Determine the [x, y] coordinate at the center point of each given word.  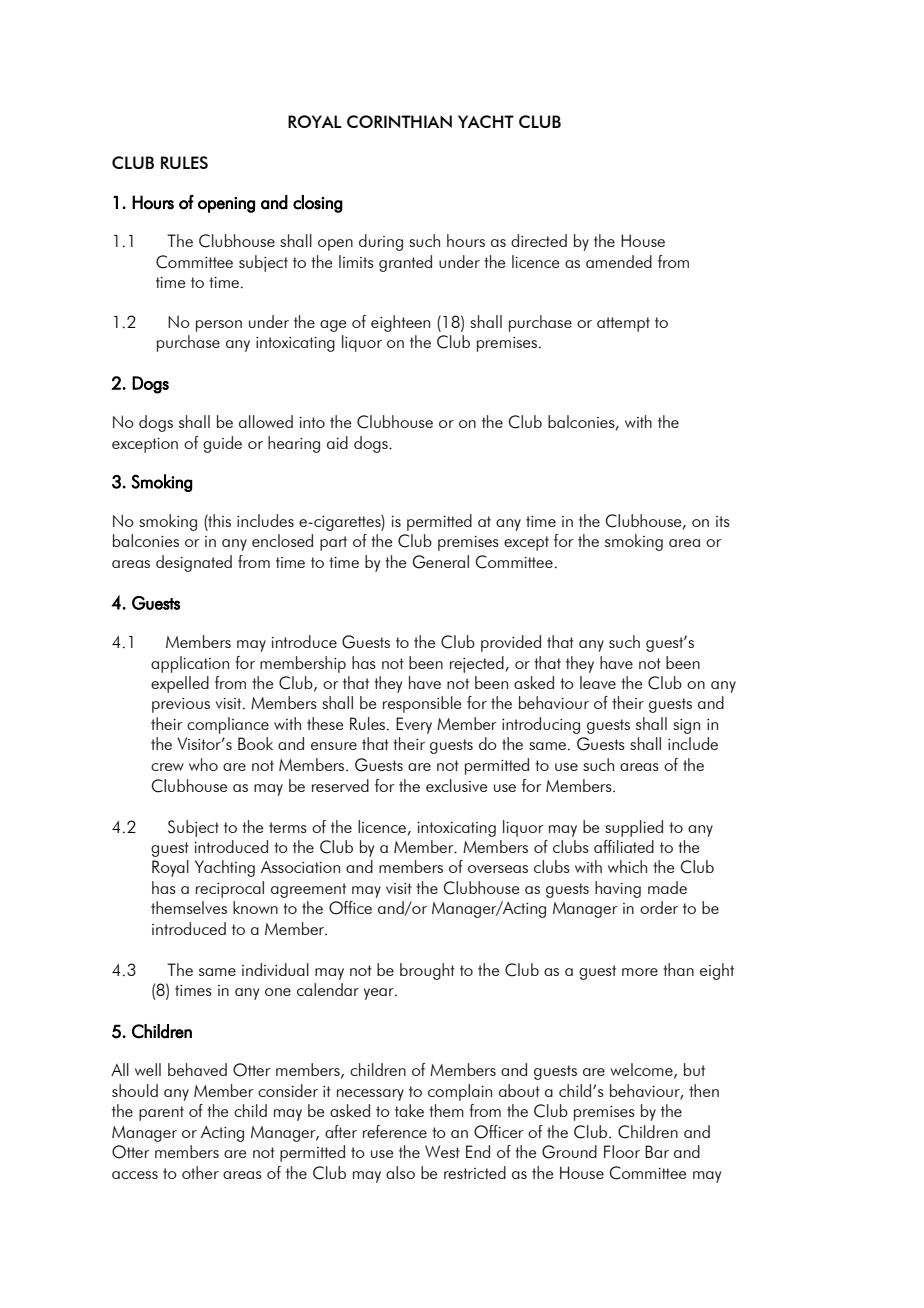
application [190, 664]
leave [598, 682]
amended [619, 261]
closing [318, 204]
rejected [477, 664]
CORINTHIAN [399, 121]
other [200, 1172]
